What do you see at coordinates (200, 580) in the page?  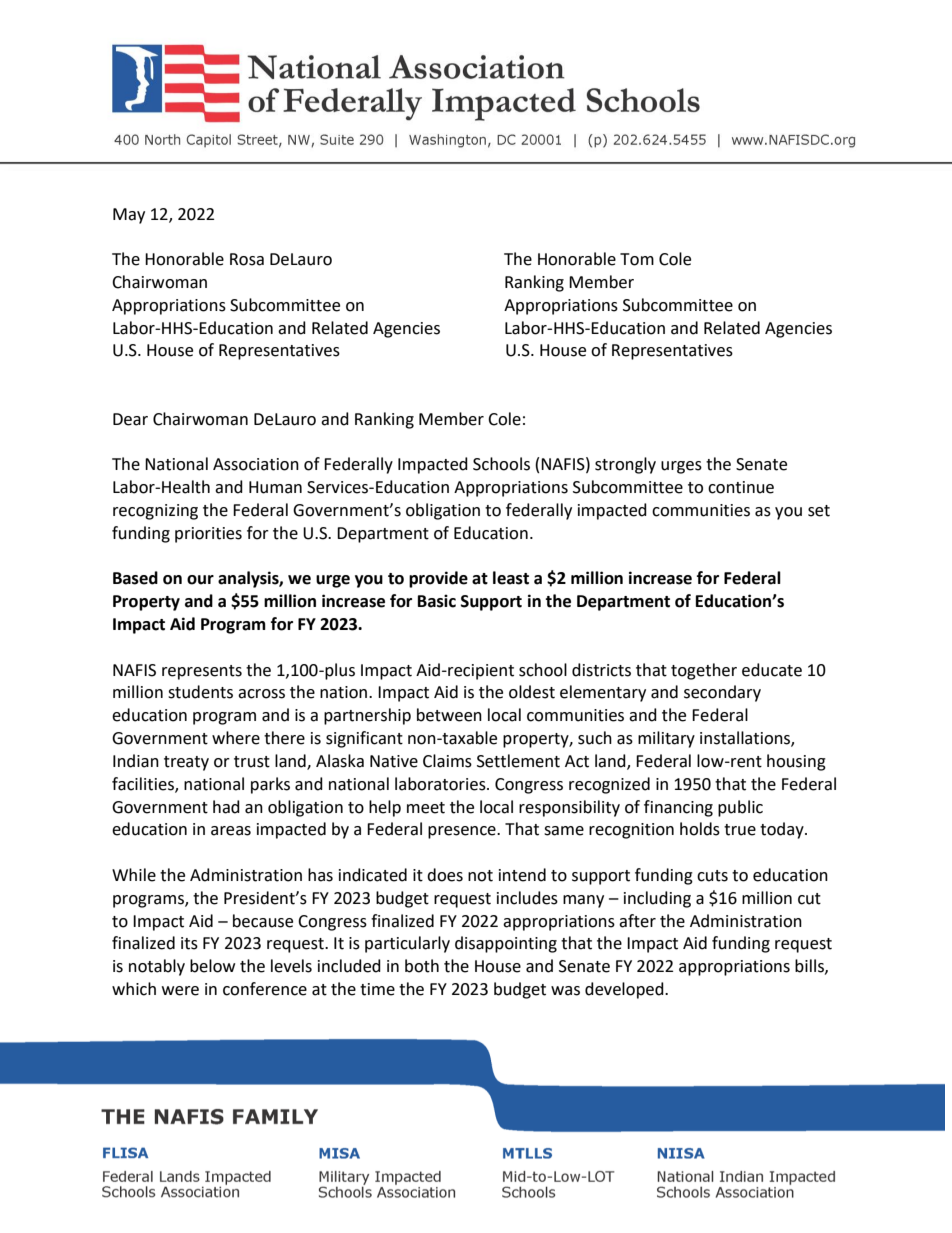 I see `our` at bounding box center [200, 580].
